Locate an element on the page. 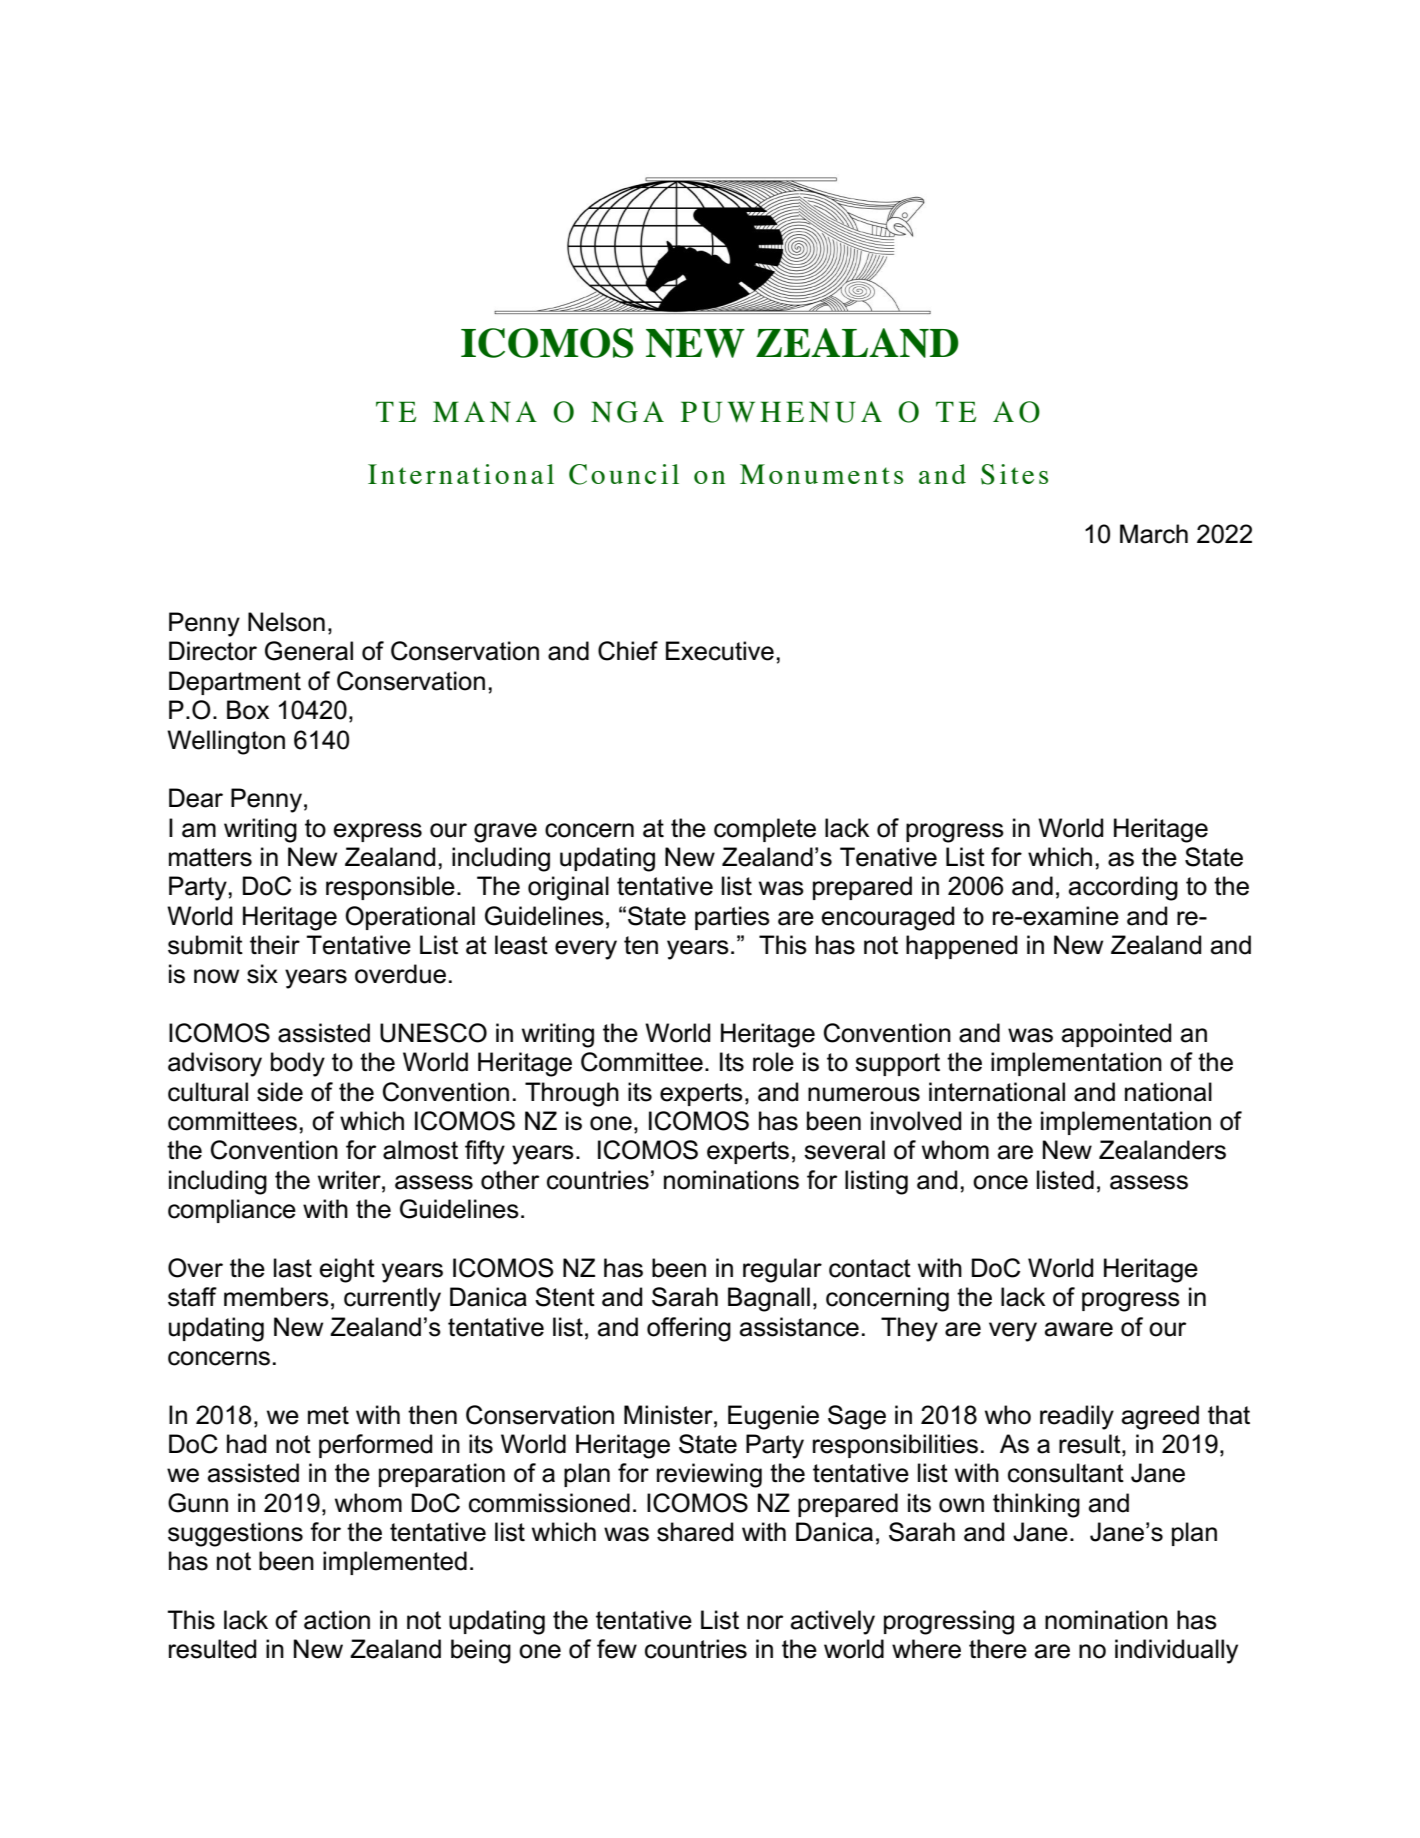 The image size is (1420, 1838). aware is located at coordinates (1079, 1329).
